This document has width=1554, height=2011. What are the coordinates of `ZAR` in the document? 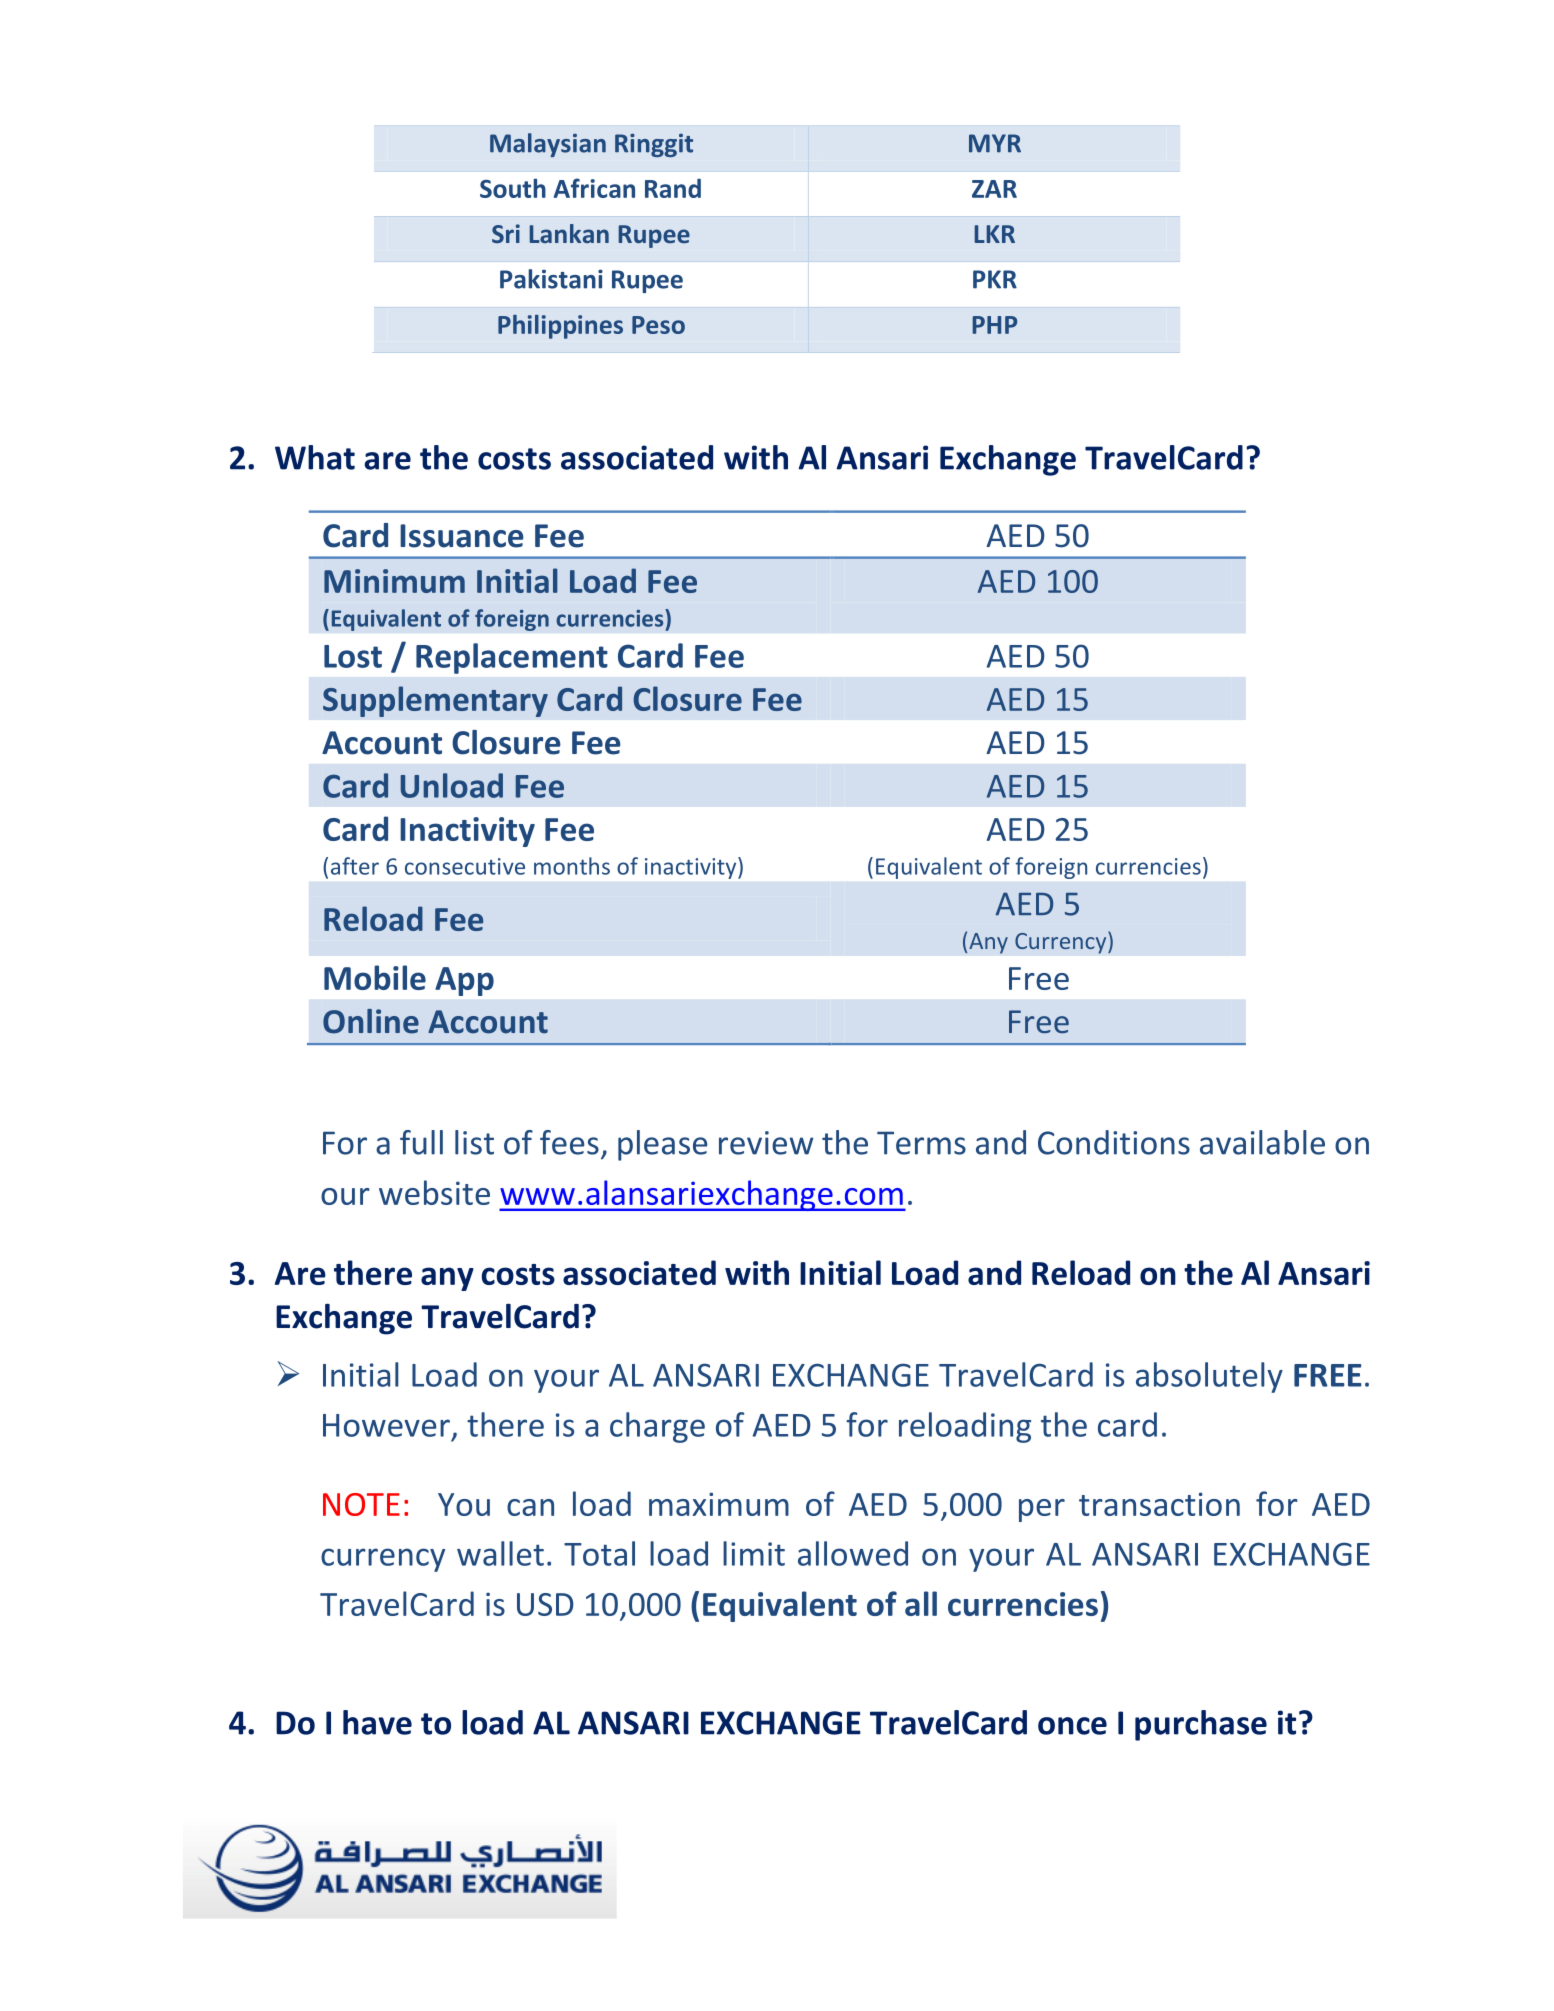 It's located at (994, 189).
